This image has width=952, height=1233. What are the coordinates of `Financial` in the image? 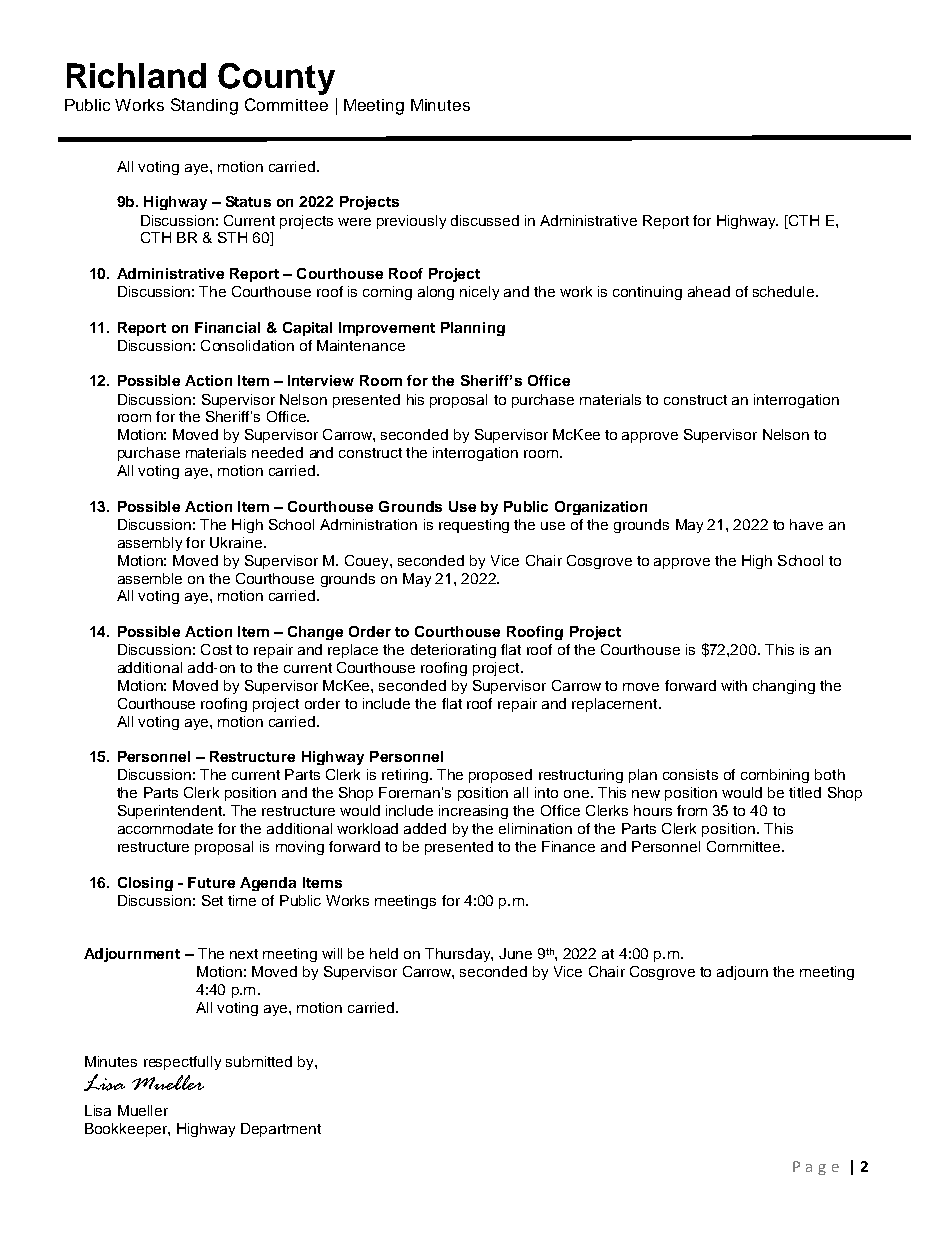 It's located at (227, 327).
